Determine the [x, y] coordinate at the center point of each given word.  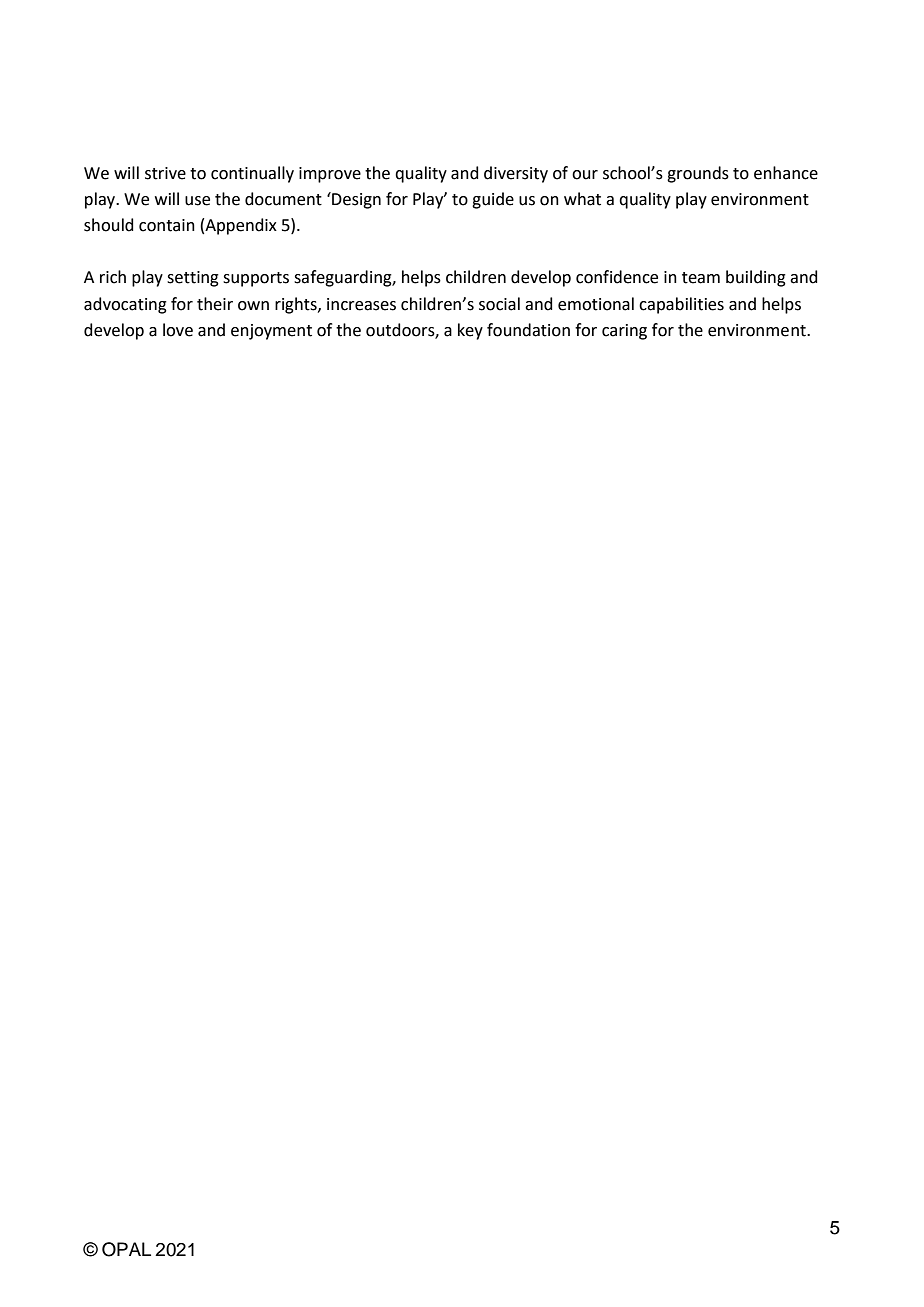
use [197, 201]
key [470, 331]
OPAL [126, 1249]
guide [493, 200]
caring [624, 332]
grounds [698, 174]
